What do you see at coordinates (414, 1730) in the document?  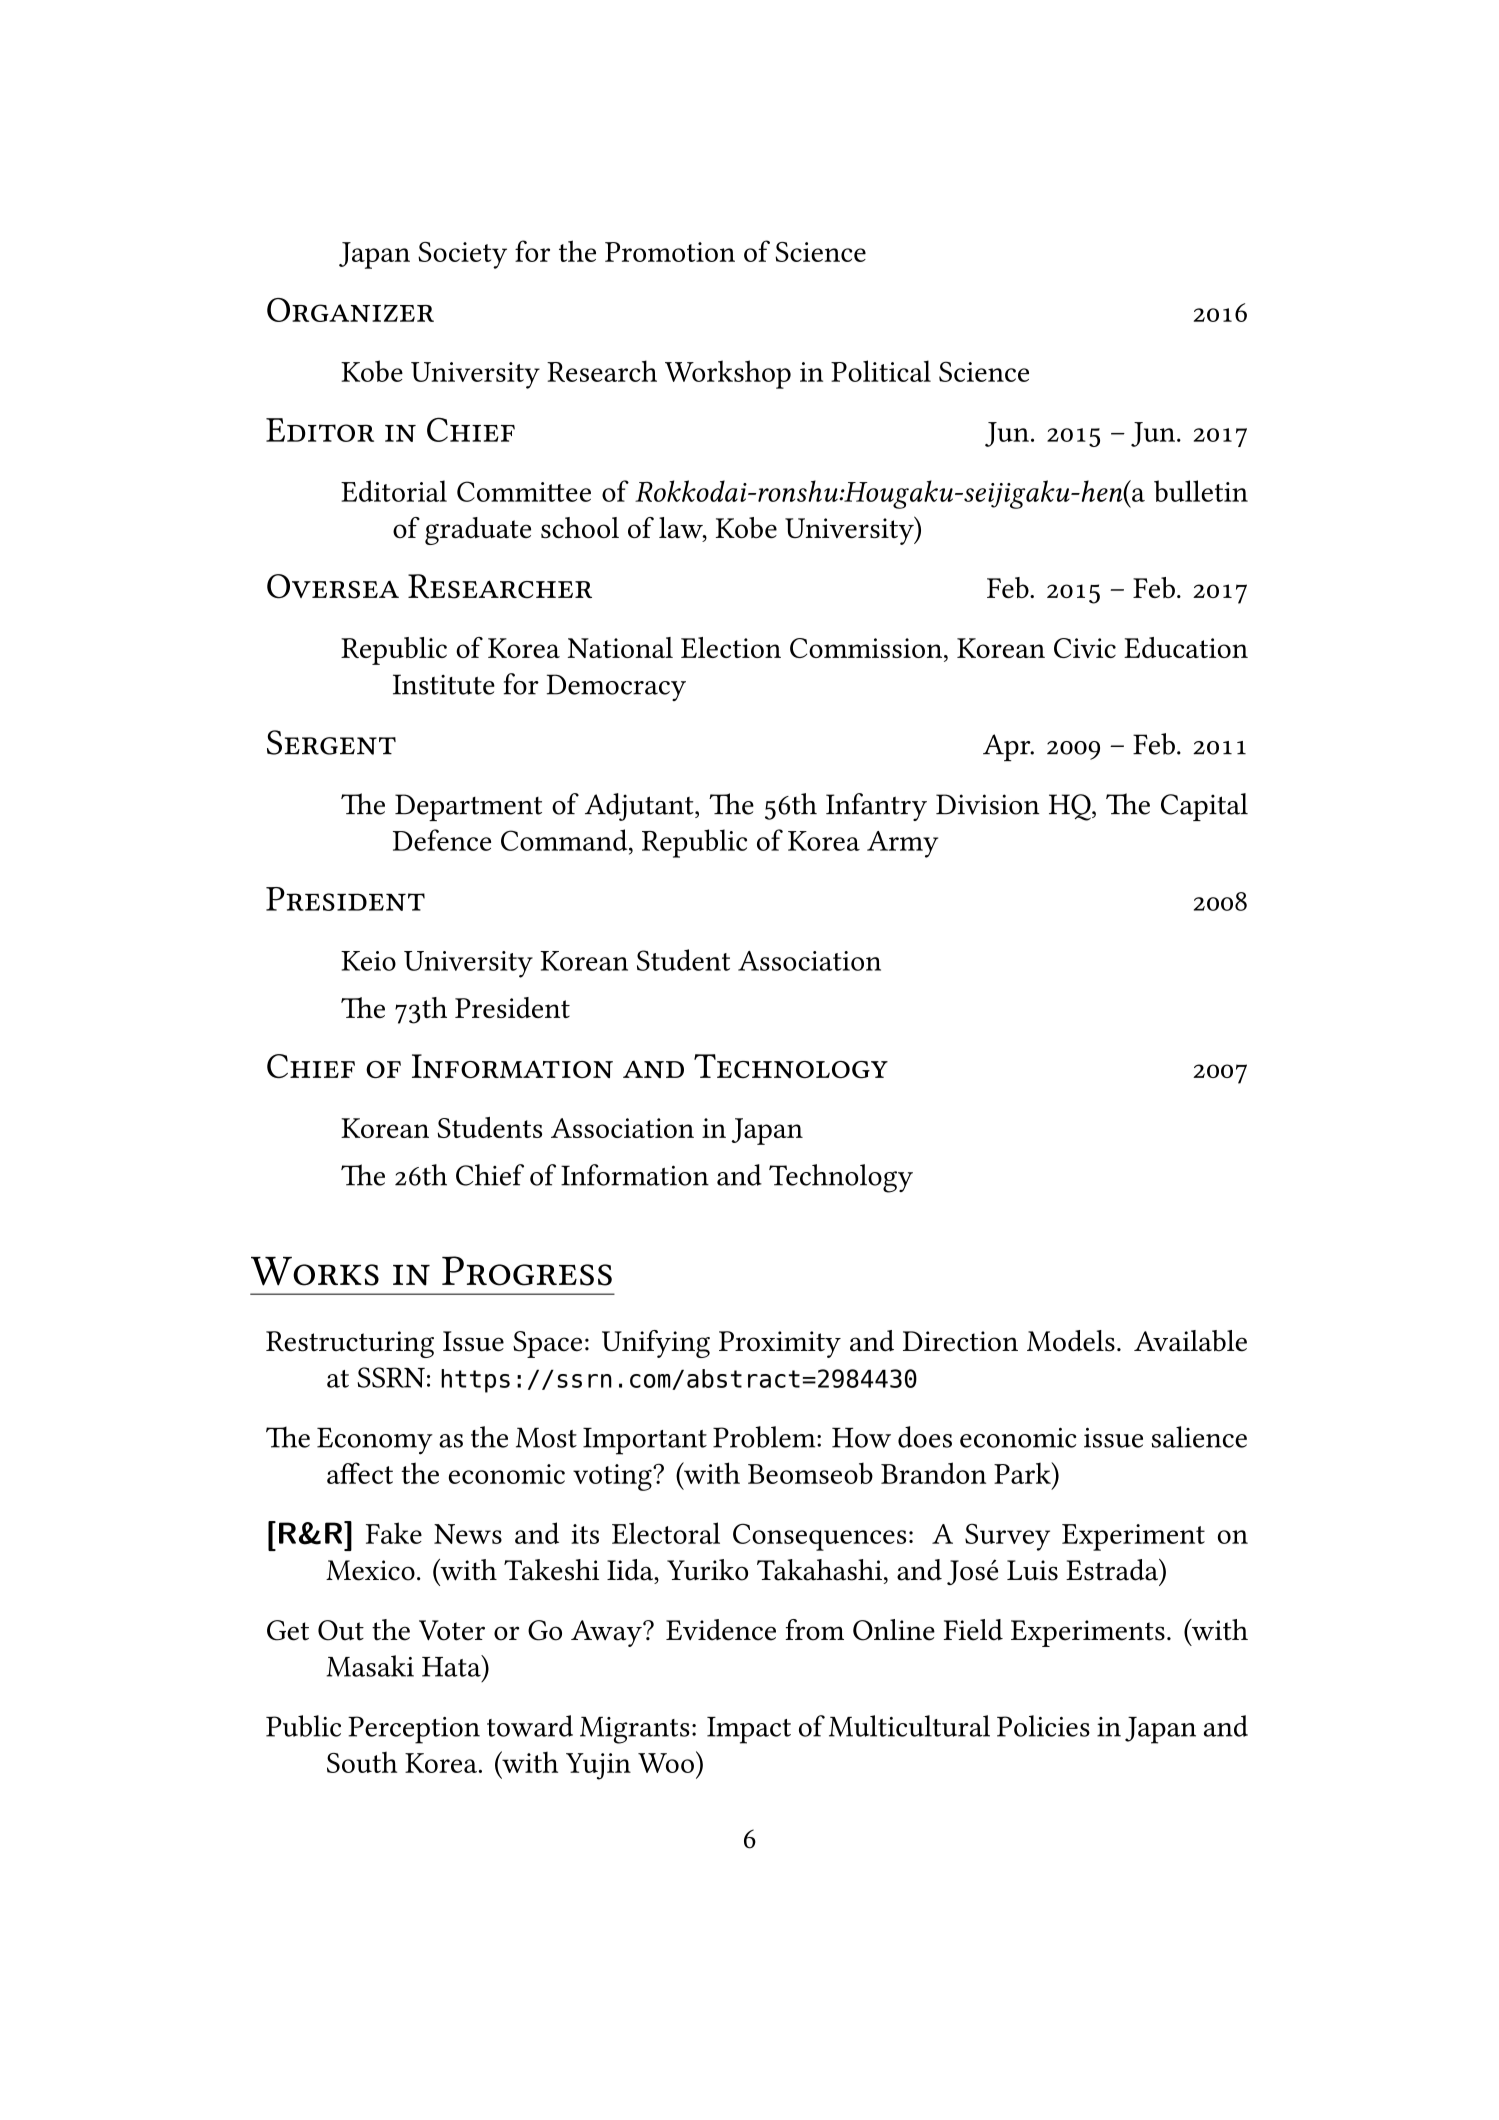 I see `Perception` at bounding box center [414, 1730].
